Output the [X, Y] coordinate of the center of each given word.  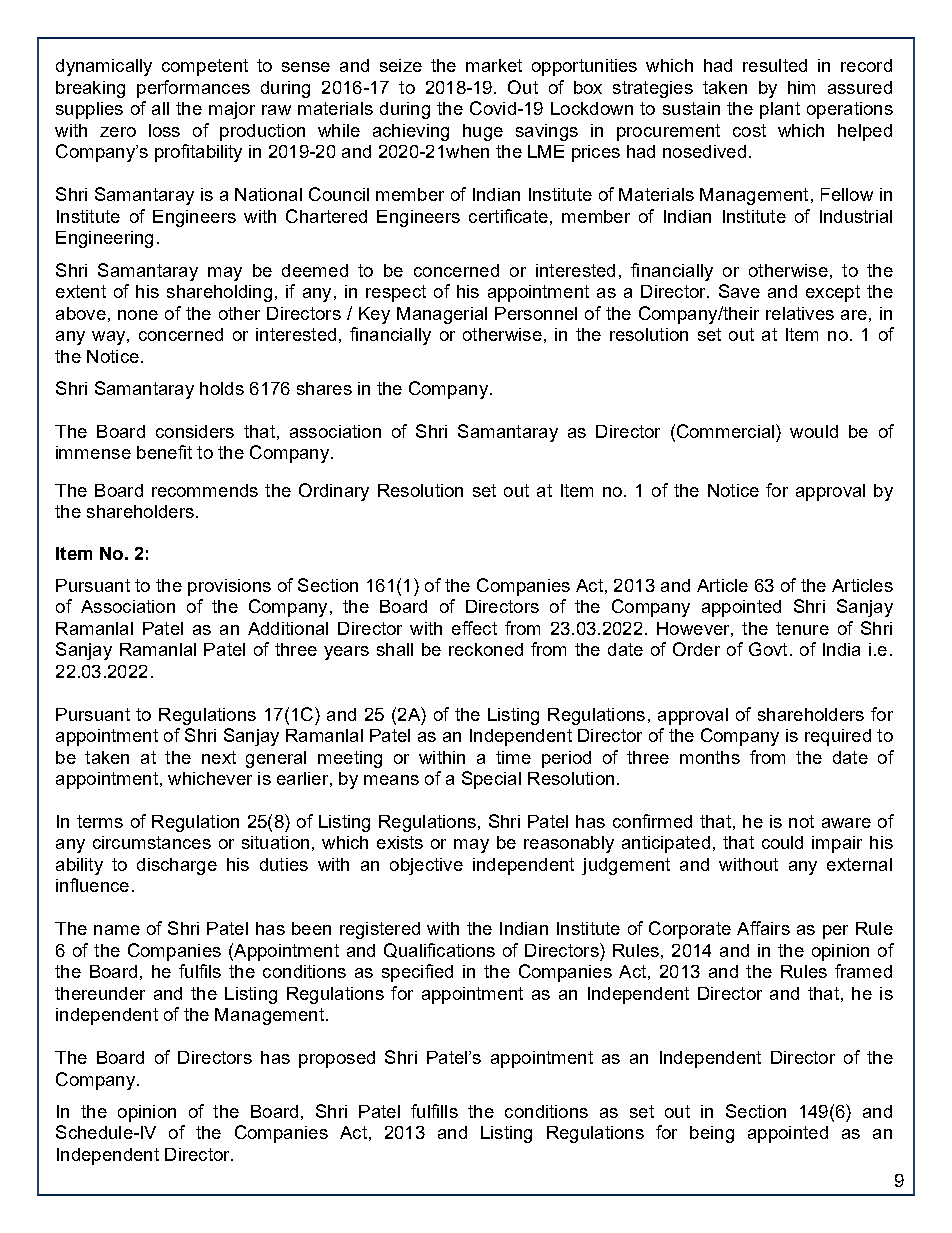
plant [780, 110]
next [219, 757]
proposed [337, 1059]
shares [324, 388]
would [814, 431]
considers [195, 431]
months [710, 757]
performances [193, 89]
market [494, 65]
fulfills [434, 1111]
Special [491, 780]
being [712, 1134]
